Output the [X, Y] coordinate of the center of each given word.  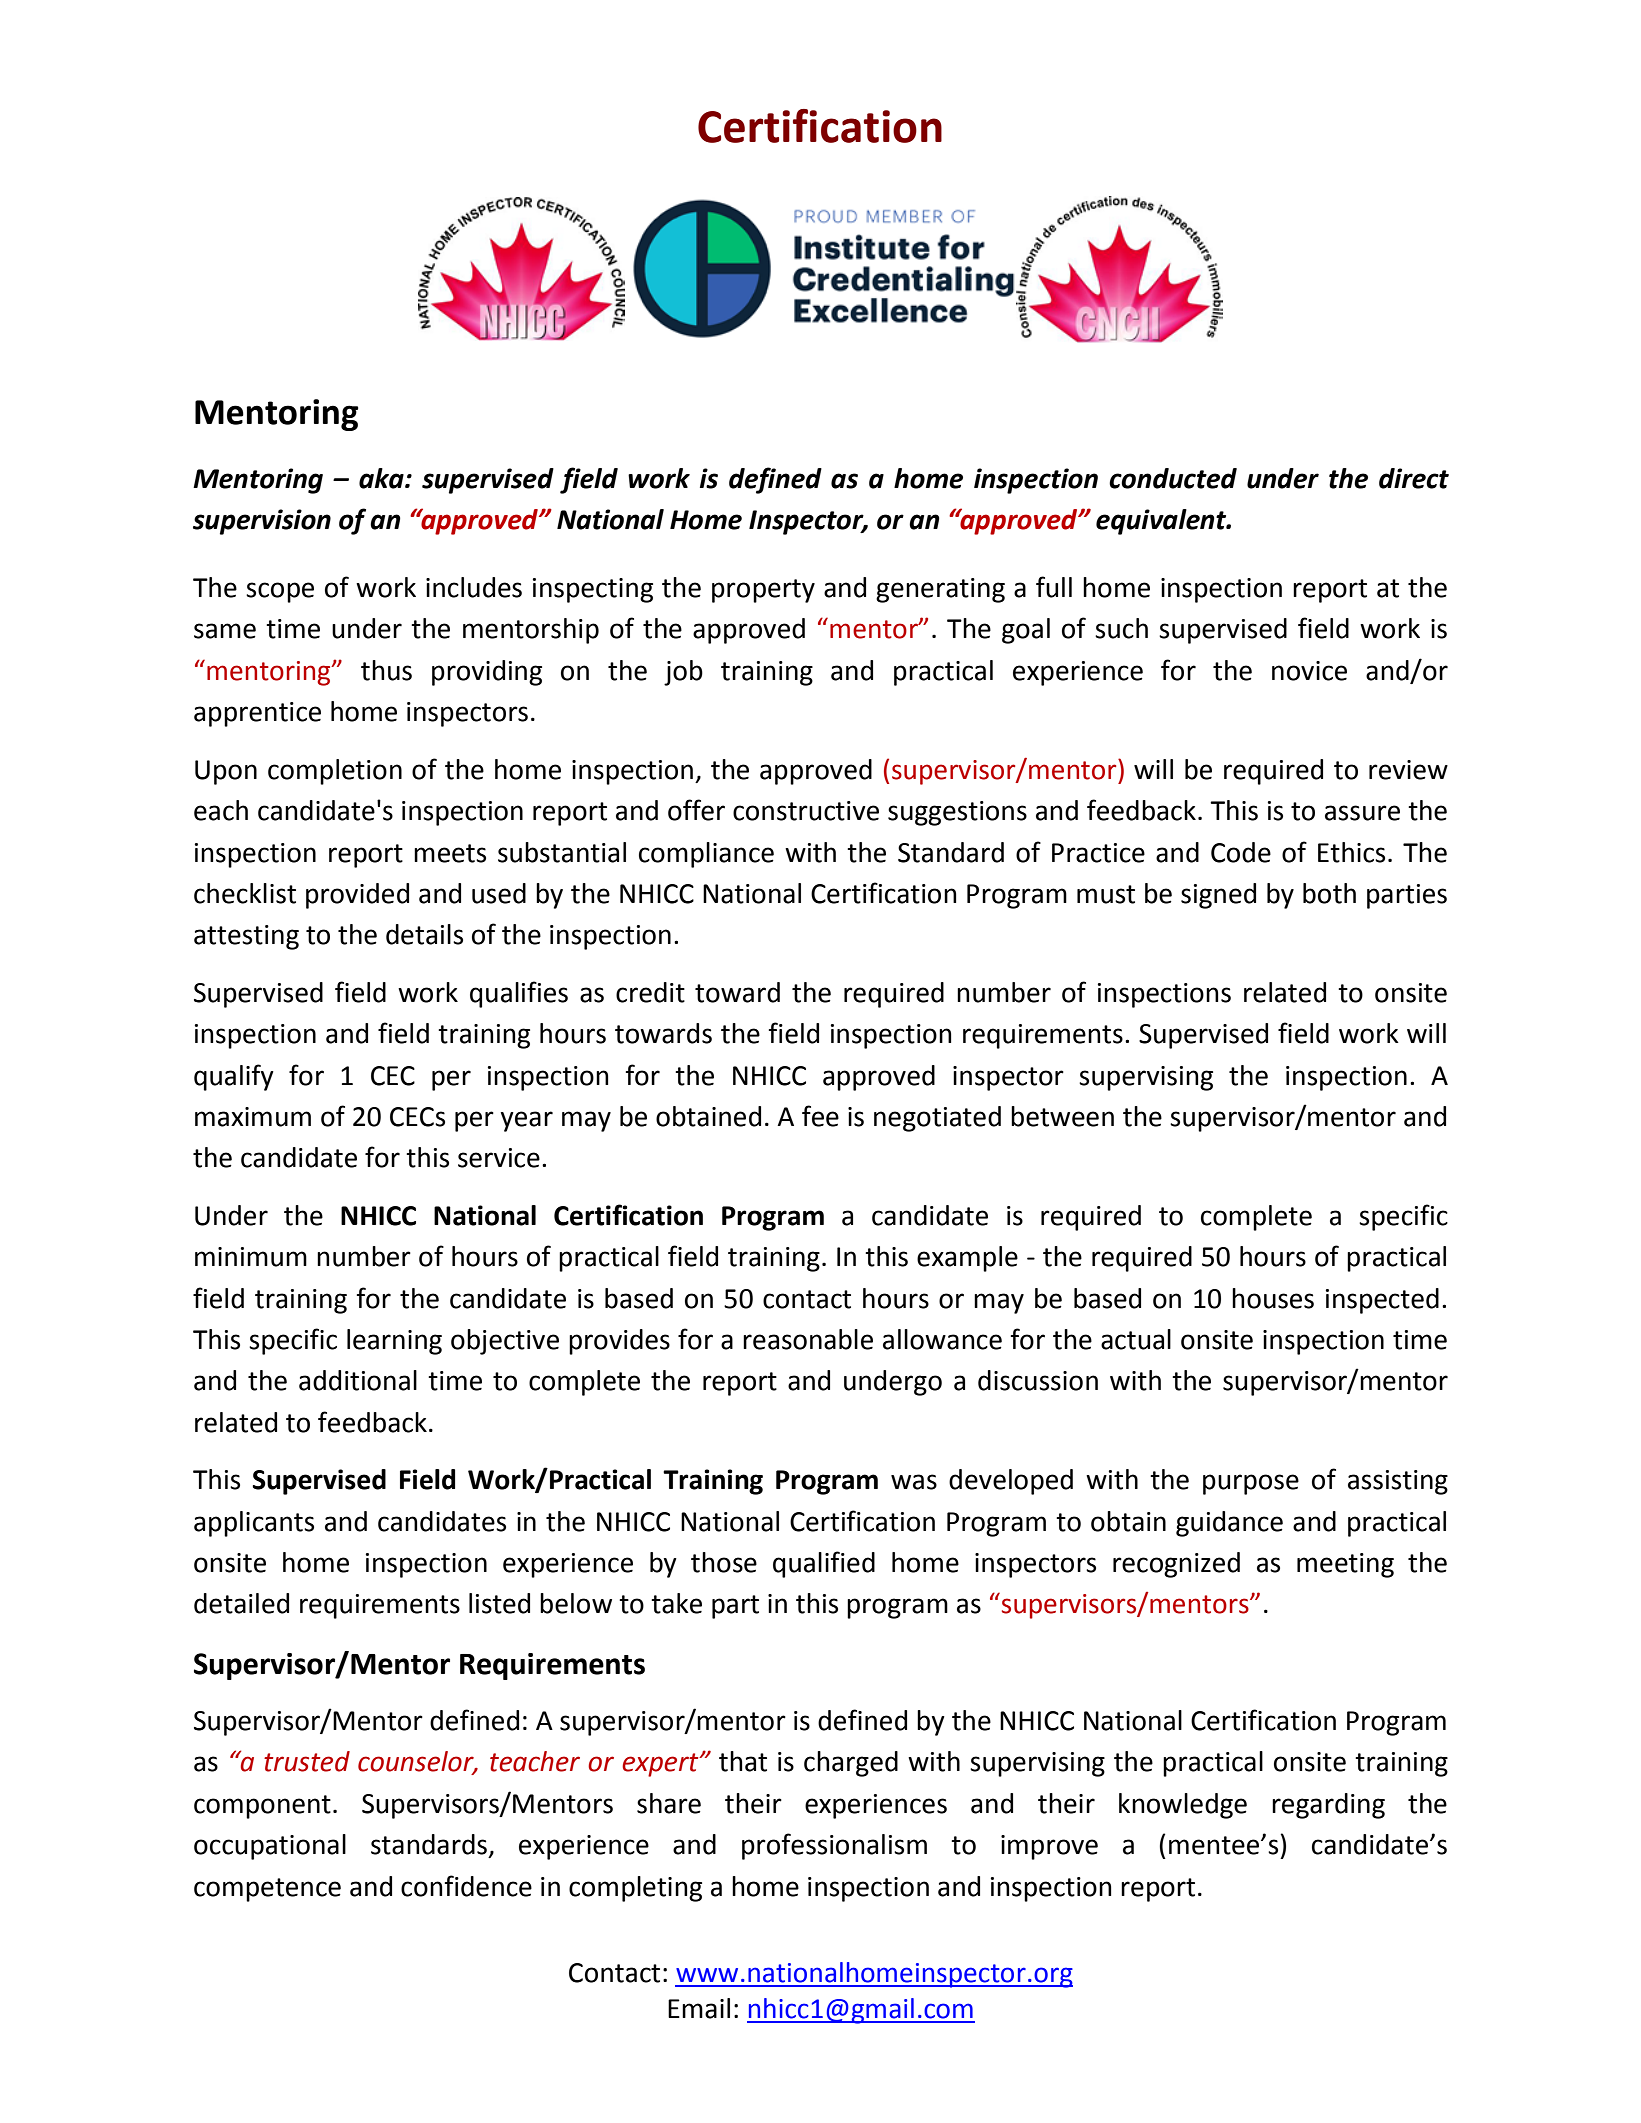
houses [1273, 1298]
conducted [1173, 478]
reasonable [808, 1339]
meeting [1345, 1565]
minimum [251, 1257]
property [763, 591]
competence [267, 1890]
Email [699, 2008]
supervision [262, 522]
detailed [241, 1603]
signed [1218, 896]
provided [357, 896]
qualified [824, 1564]
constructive [806, 811]
